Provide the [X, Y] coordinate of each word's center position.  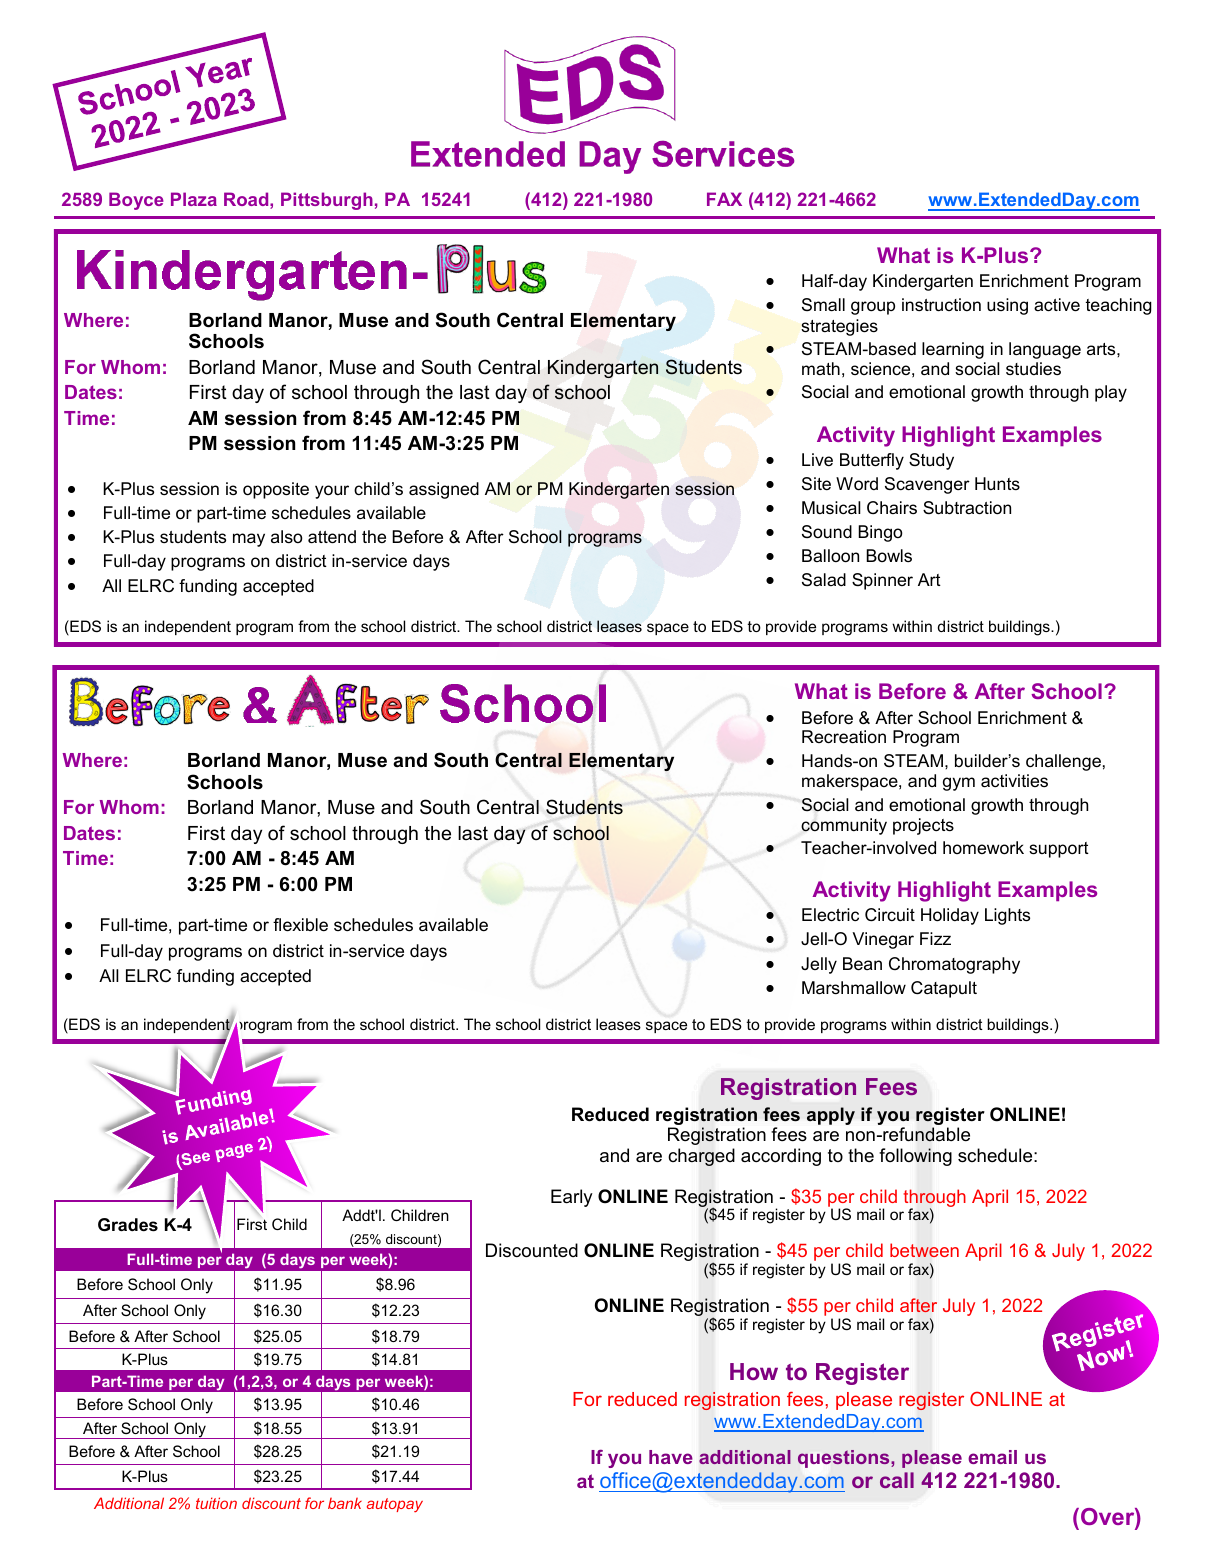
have [671, 1457]
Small [823, 304]
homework [983, 848]
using [1007, 306]
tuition [216, 1503]
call [897, 1480]
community [844, 826]
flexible [300, 925]
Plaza [194, 199]
